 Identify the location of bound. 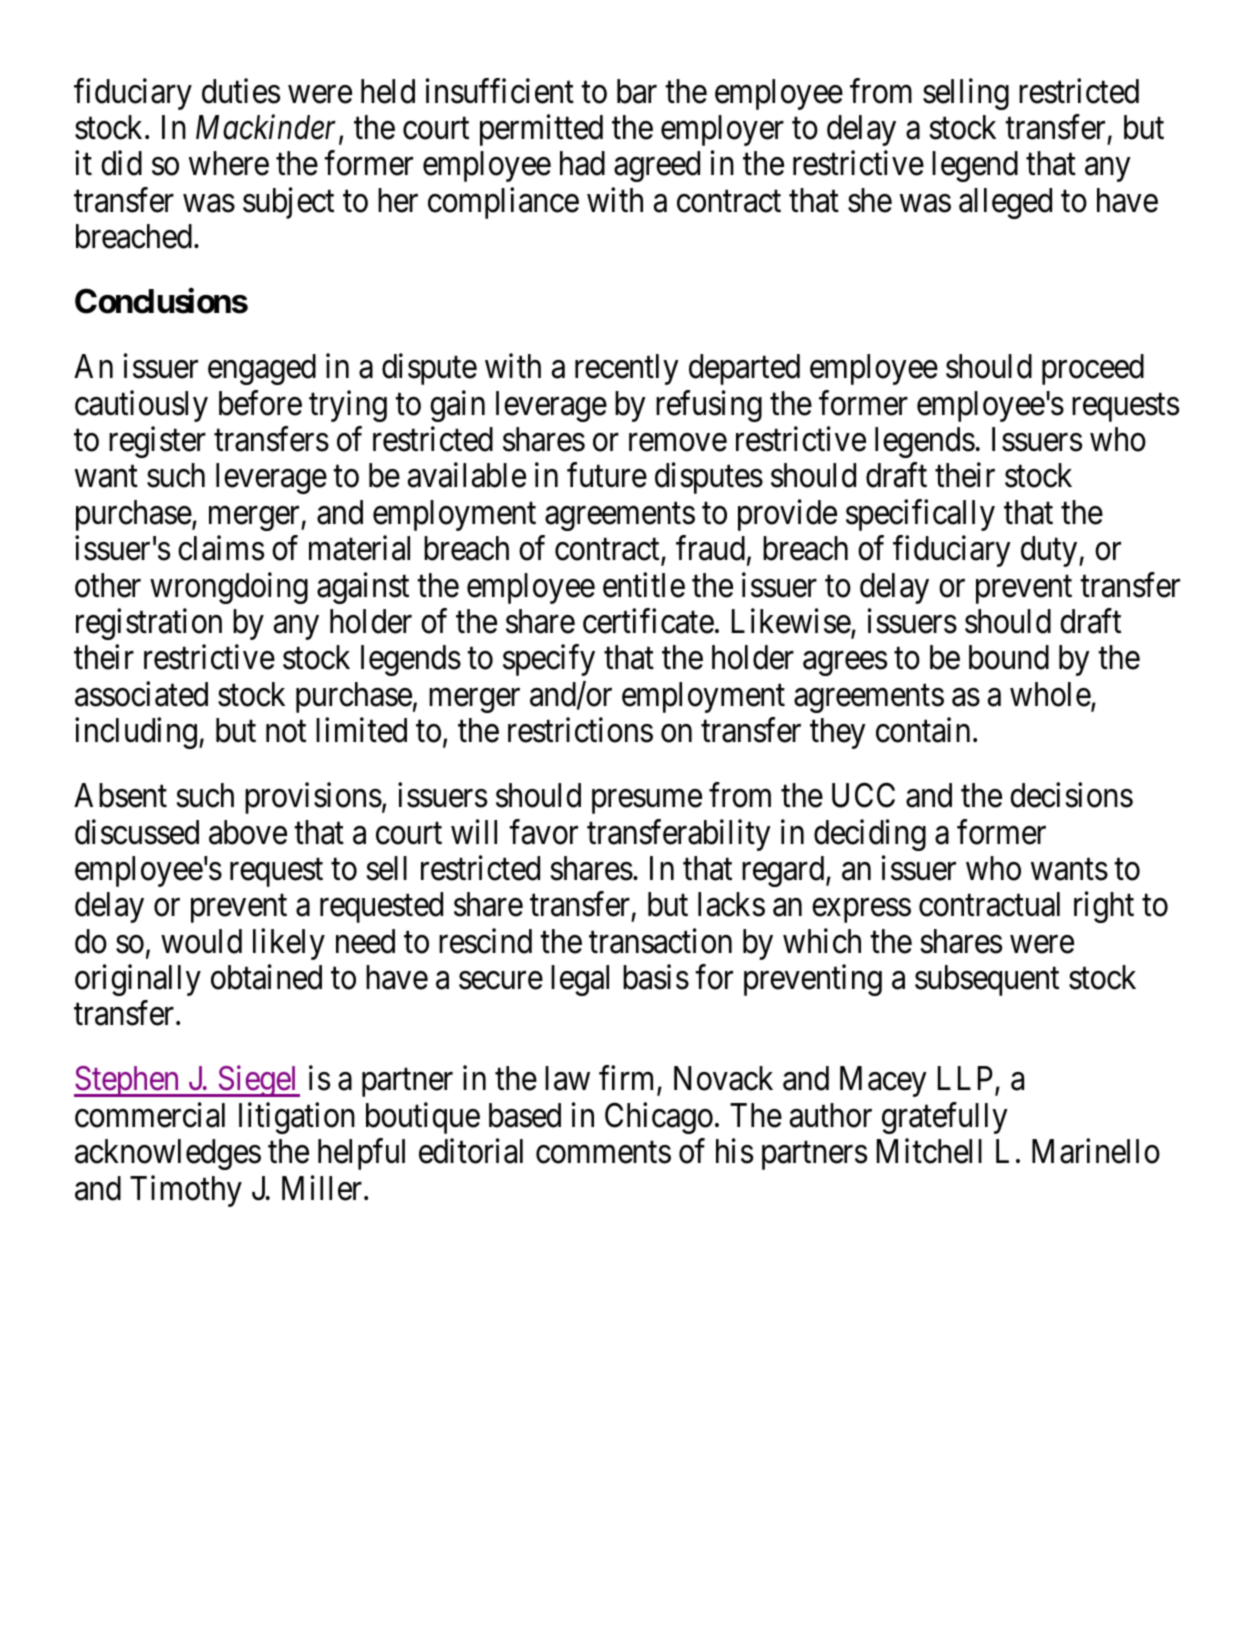
(1009, 657).
